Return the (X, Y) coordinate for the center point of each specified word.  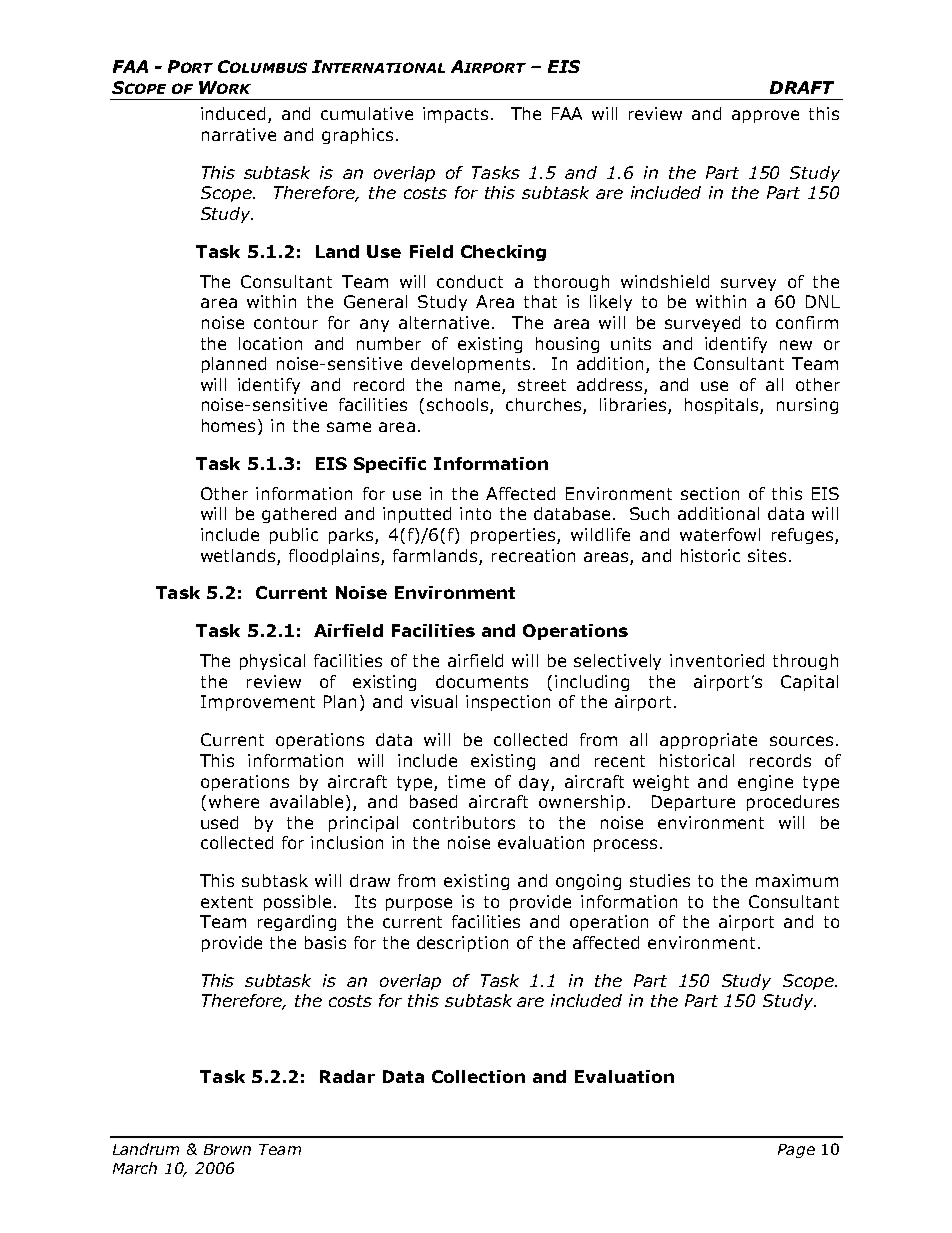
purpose (419, 904)
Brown (227, 1149)
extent (227, 902)
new (796, 345)
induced (233, 113)
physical (272, 662)
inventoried (717, 660)
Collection (478, 1076)
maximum (797, 880)
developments (470, 365)
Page (796, 1151)
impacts (455, 115)
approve (765, 116)
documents (482, 681)
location (270, 343)
